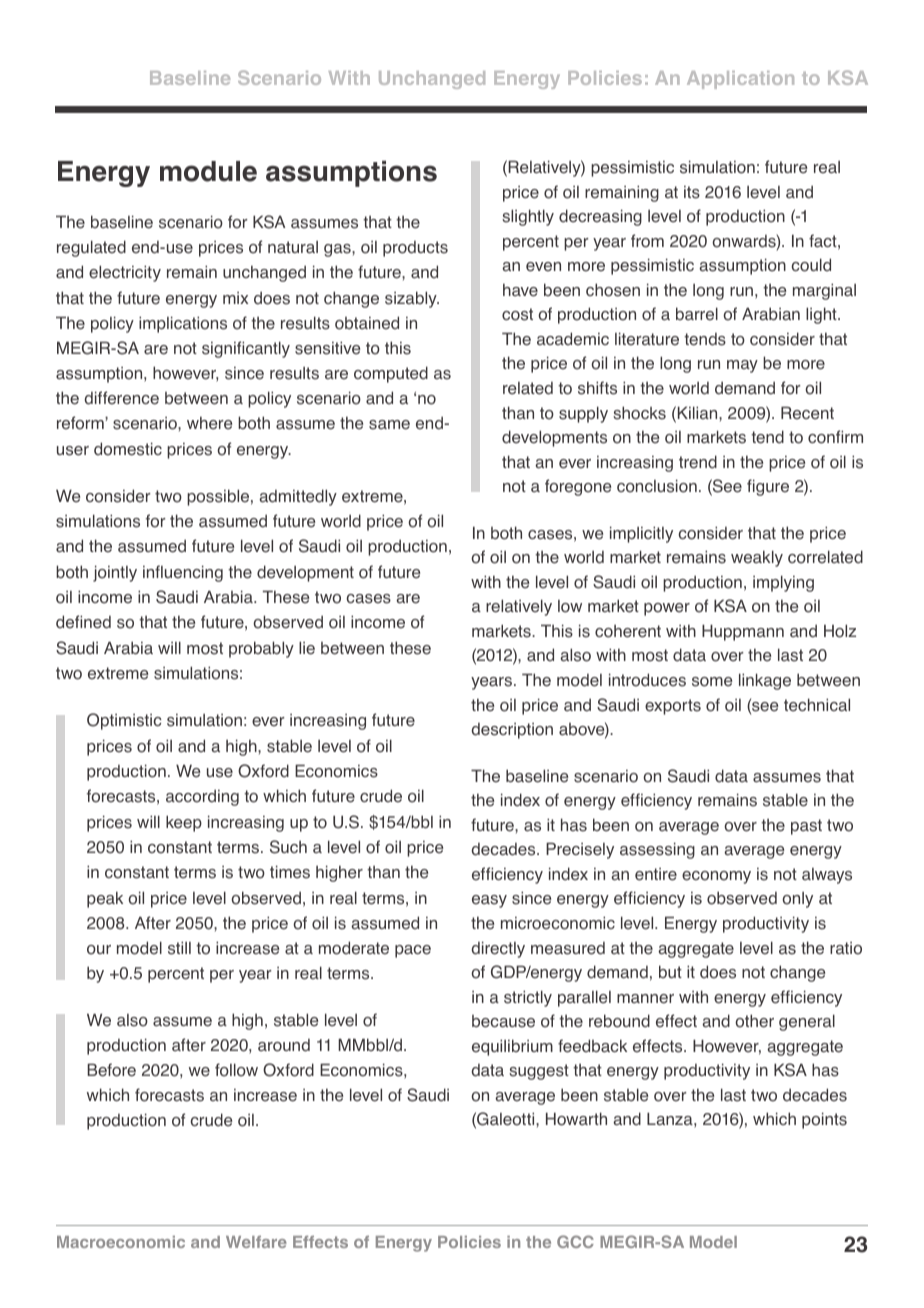  Describe the element at coordinates (498, 949) in the page. I see `directly` at that location.
